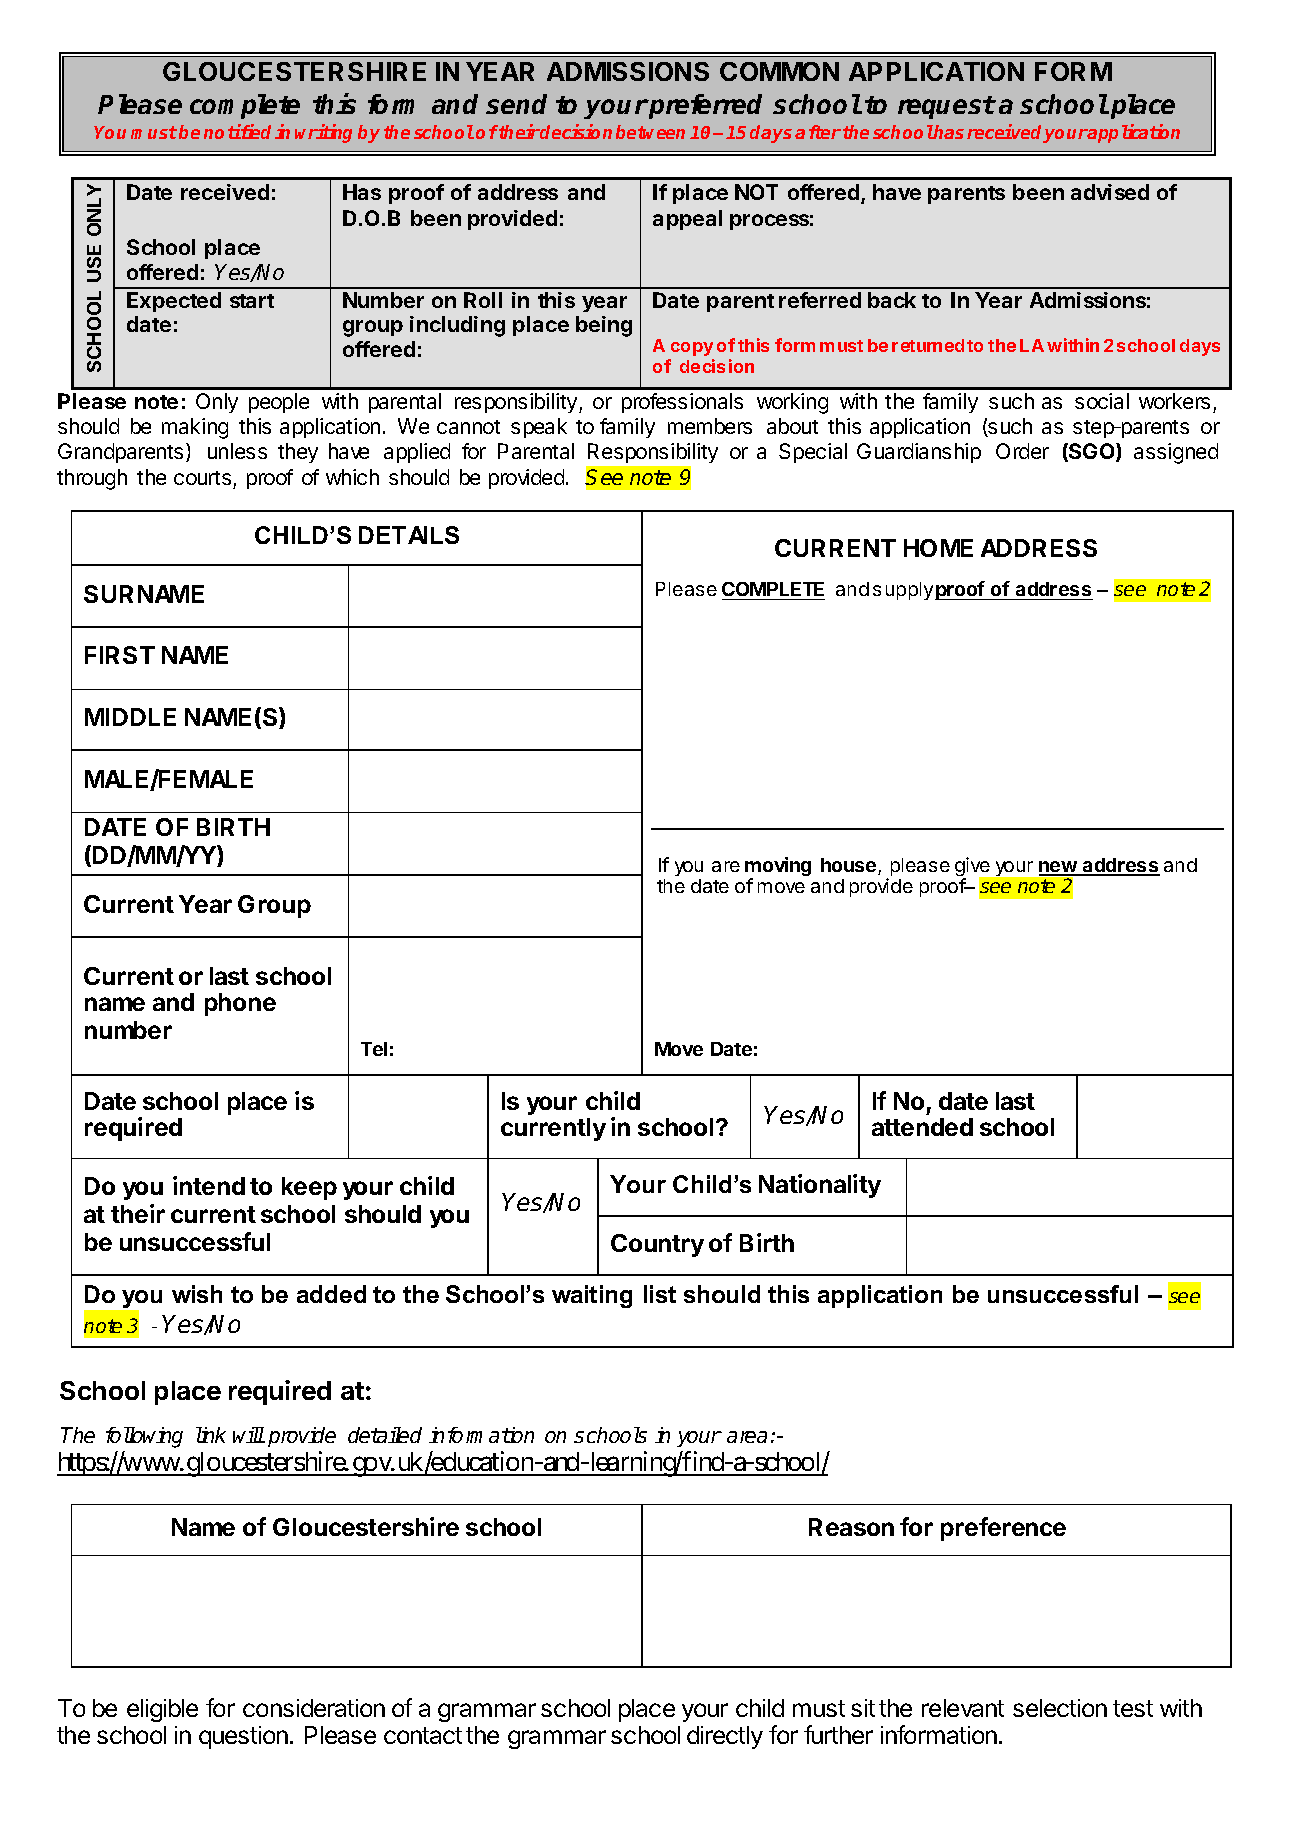 The height and width of the page is (1840, 1301). What do you see at coordinates (209, 1185) in the page?
I see `intend` at bounding box center [209, 1185].
